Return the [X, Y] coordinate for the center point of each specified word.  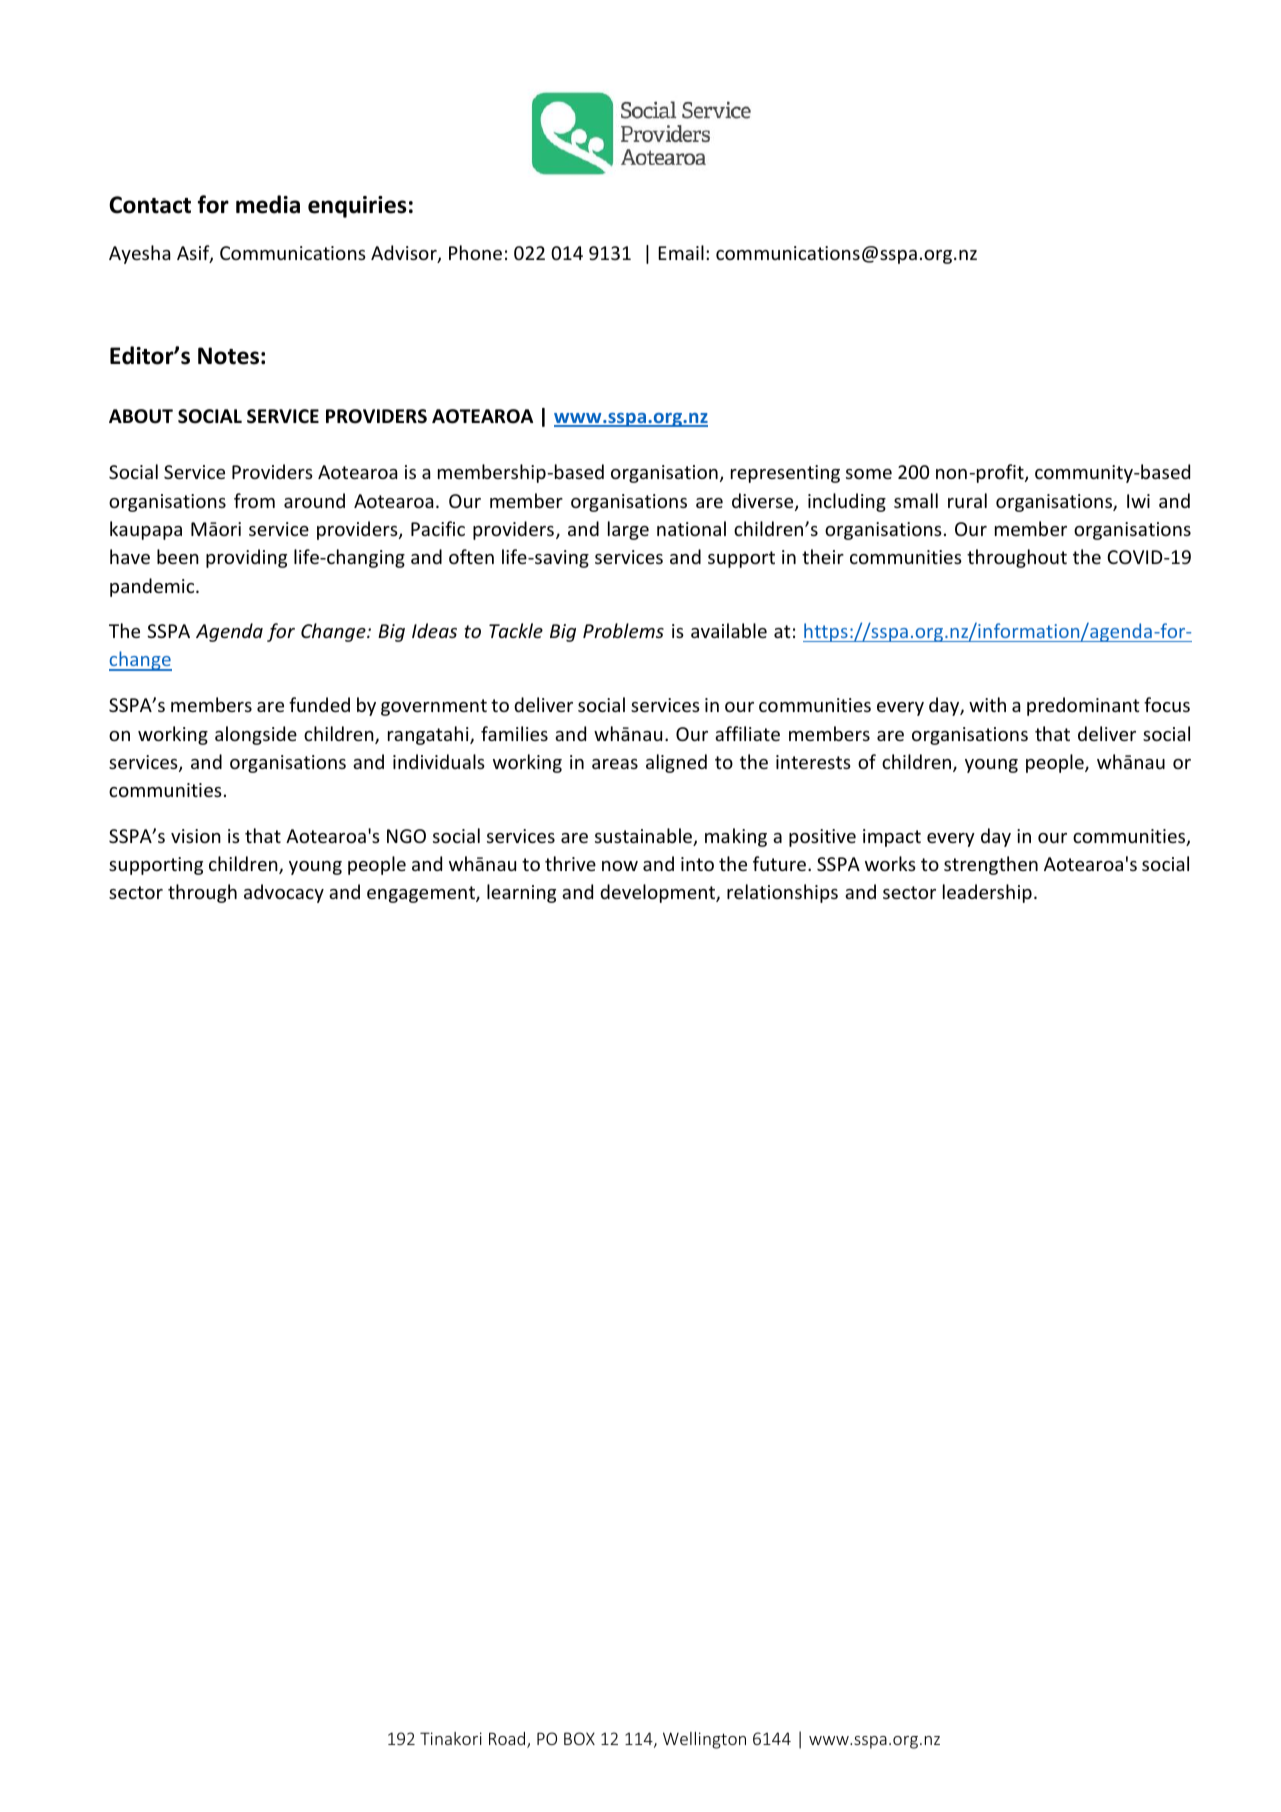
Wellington [704, 1740]
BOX [579, 1738]
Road [508, 1740]
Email [681, 252]
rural [967, 500]
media [268, 204]
